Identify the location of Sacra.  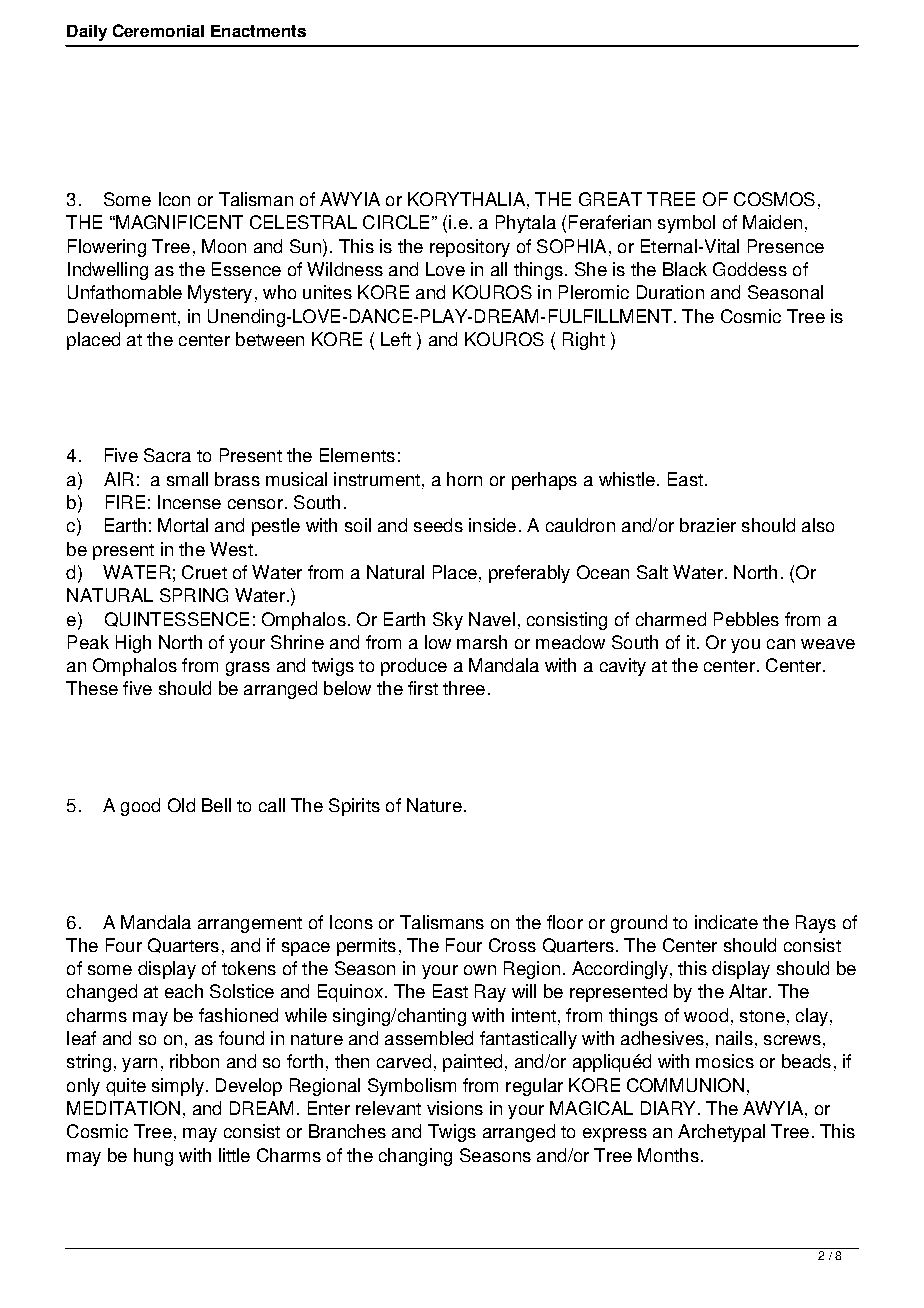
(167, 455).
